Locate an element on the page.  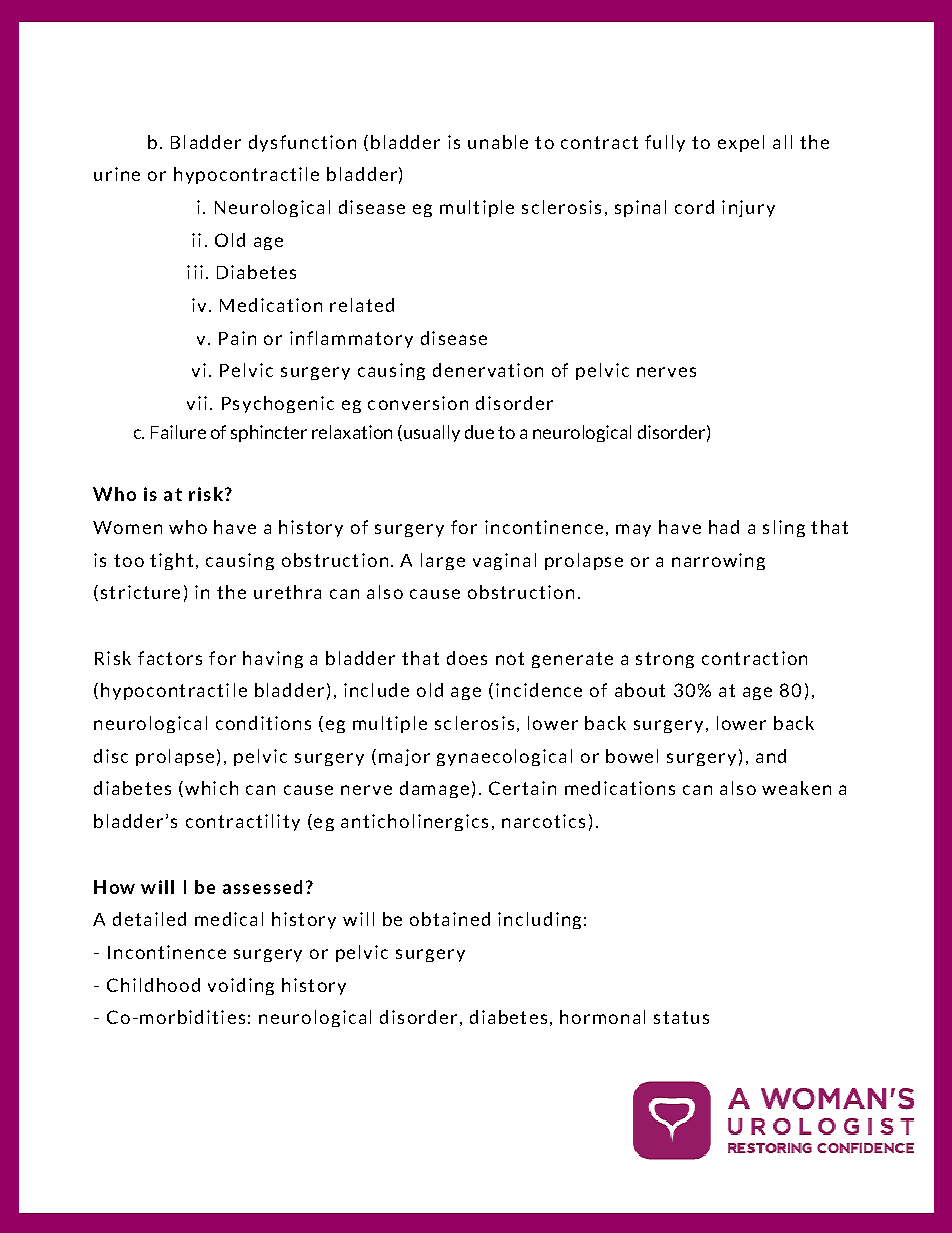
urine is located at coordinates (117, 174).
